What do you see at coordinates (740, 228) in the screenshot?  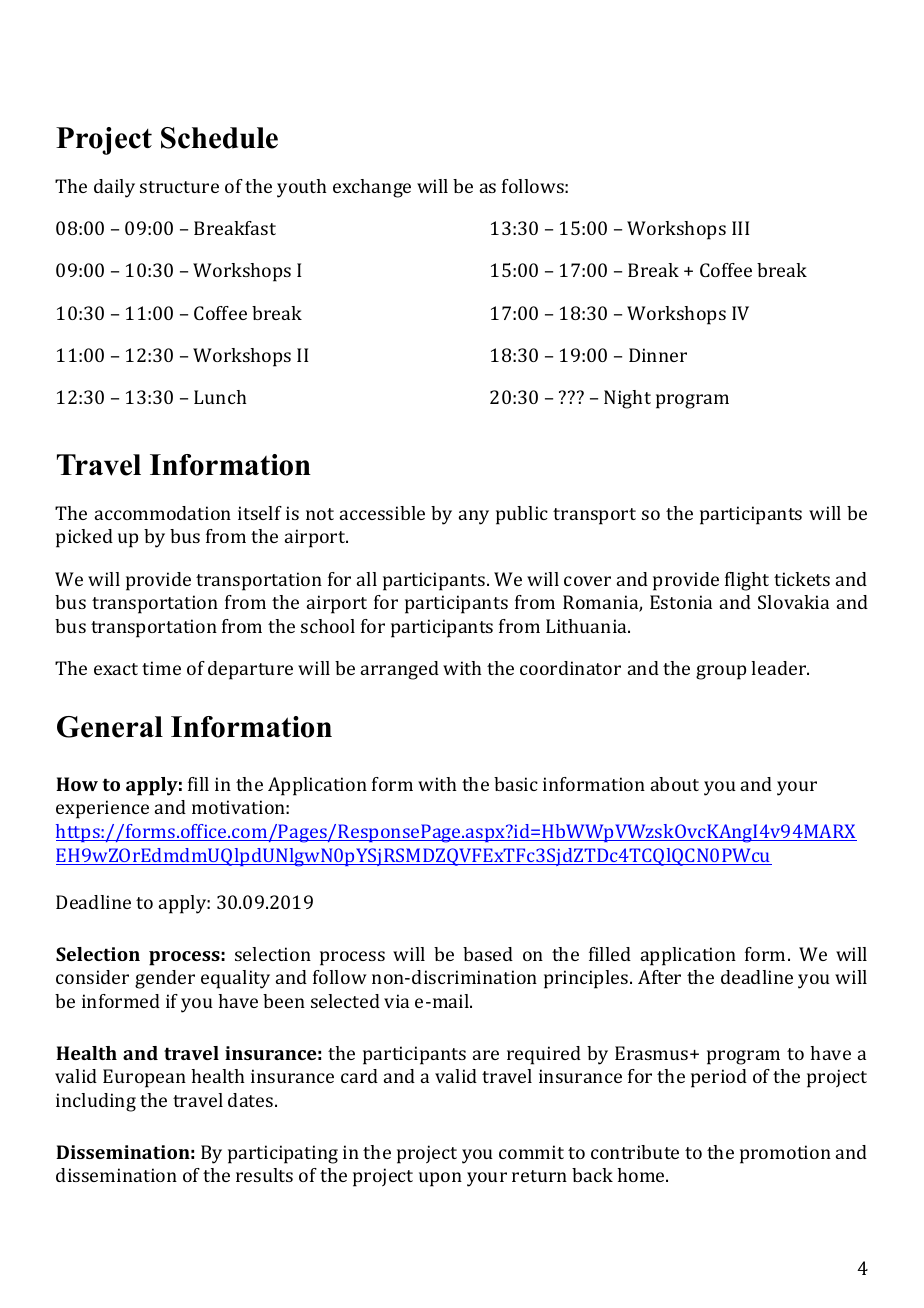 I see `III` at bounding box center [740, 228].
